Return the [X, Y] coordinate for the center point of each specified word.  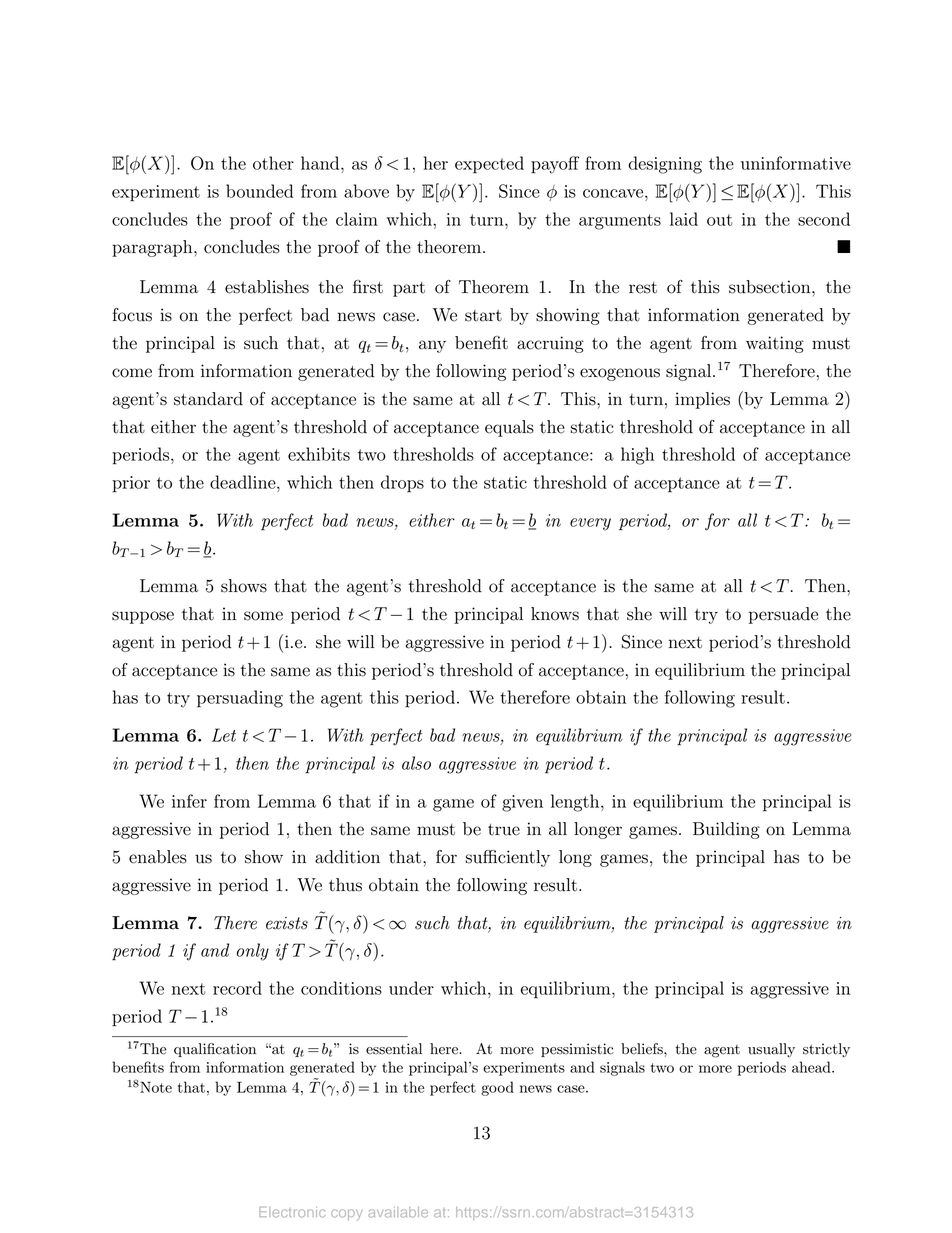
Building [726, 830]
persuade [783, 615]
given [522, 803]
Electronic [292, 1212]
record [237, 988]
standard [208, 399]
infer [189, 801]
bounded [259, 191]
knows [555, 614]
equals [509, 428]
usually [771, 1050]
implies [702, 400]
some [263, 616]
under [411, 988]
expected [489, 165]
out [719, 220]
